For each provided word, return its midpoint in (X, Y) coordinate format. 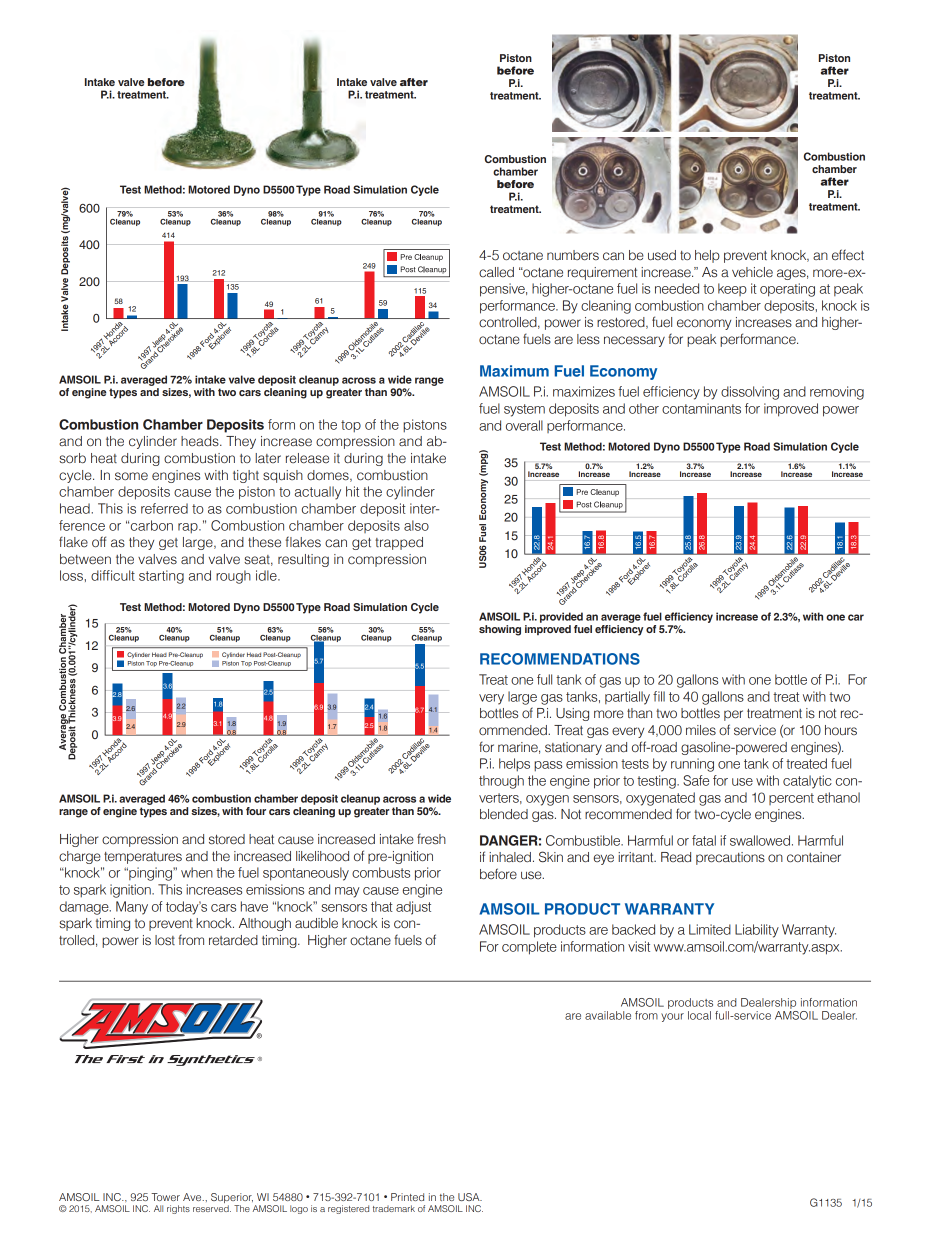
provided (561, 617)
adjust (413, 908)
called (496, 272)
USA (470, 1197)
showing (500, 630)
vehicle (752, 272)
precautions (730, 858)
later (268, 458)
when (197, 872)
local (699, 1015)
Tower (165, 1197)
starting (161, 577)
